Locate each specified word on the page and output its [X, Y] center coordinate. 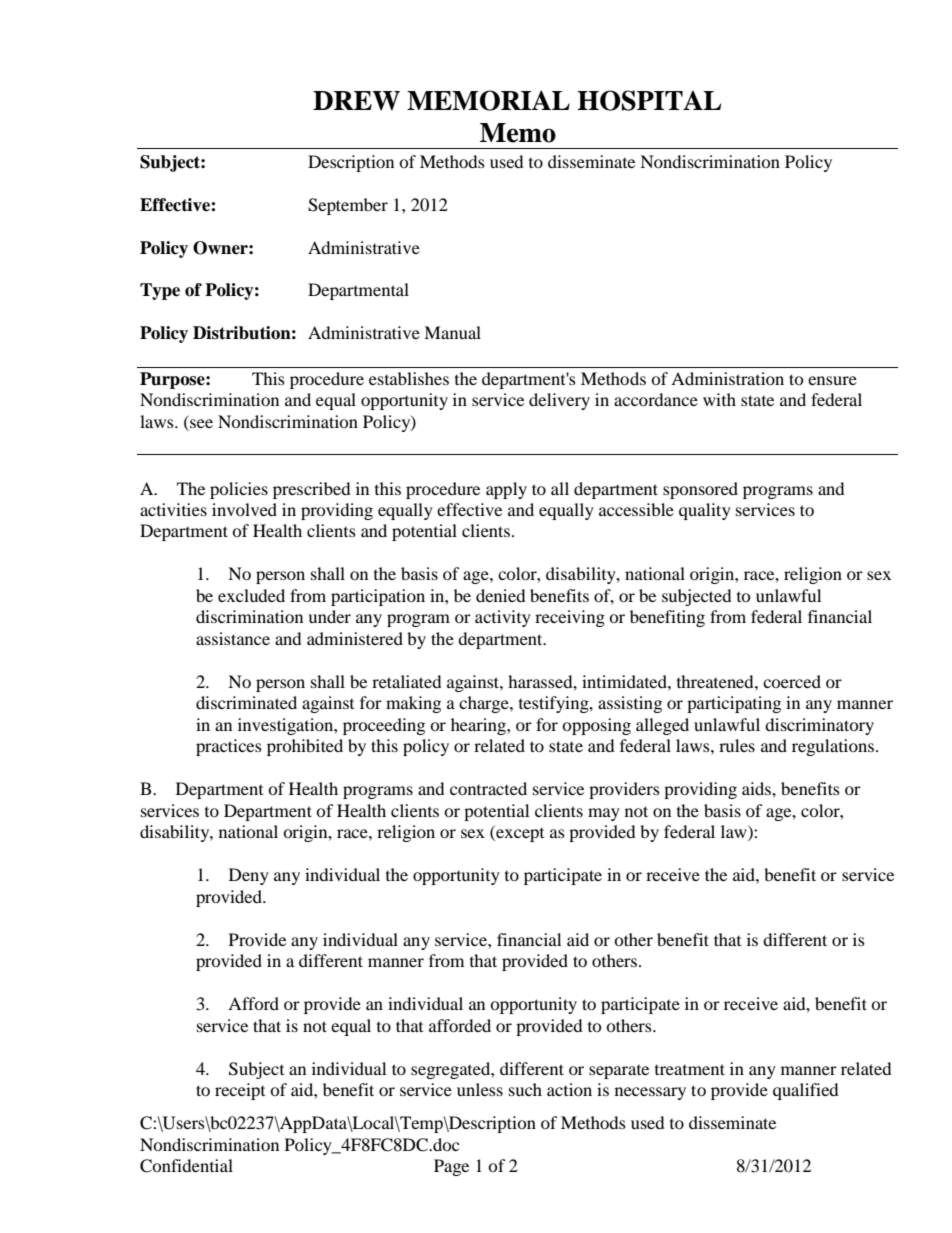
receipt [240, 1091]
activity [503, 618]
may [604, 814]
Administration [727, 378]
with [719, 399]
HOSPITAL [649, 100]
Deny [249, 876]
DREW [356, 101]
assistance [233, 638]
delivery [559, 401]
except [519, 833]
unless [480, 1089]
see [201, 423]
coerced [792, 681]
